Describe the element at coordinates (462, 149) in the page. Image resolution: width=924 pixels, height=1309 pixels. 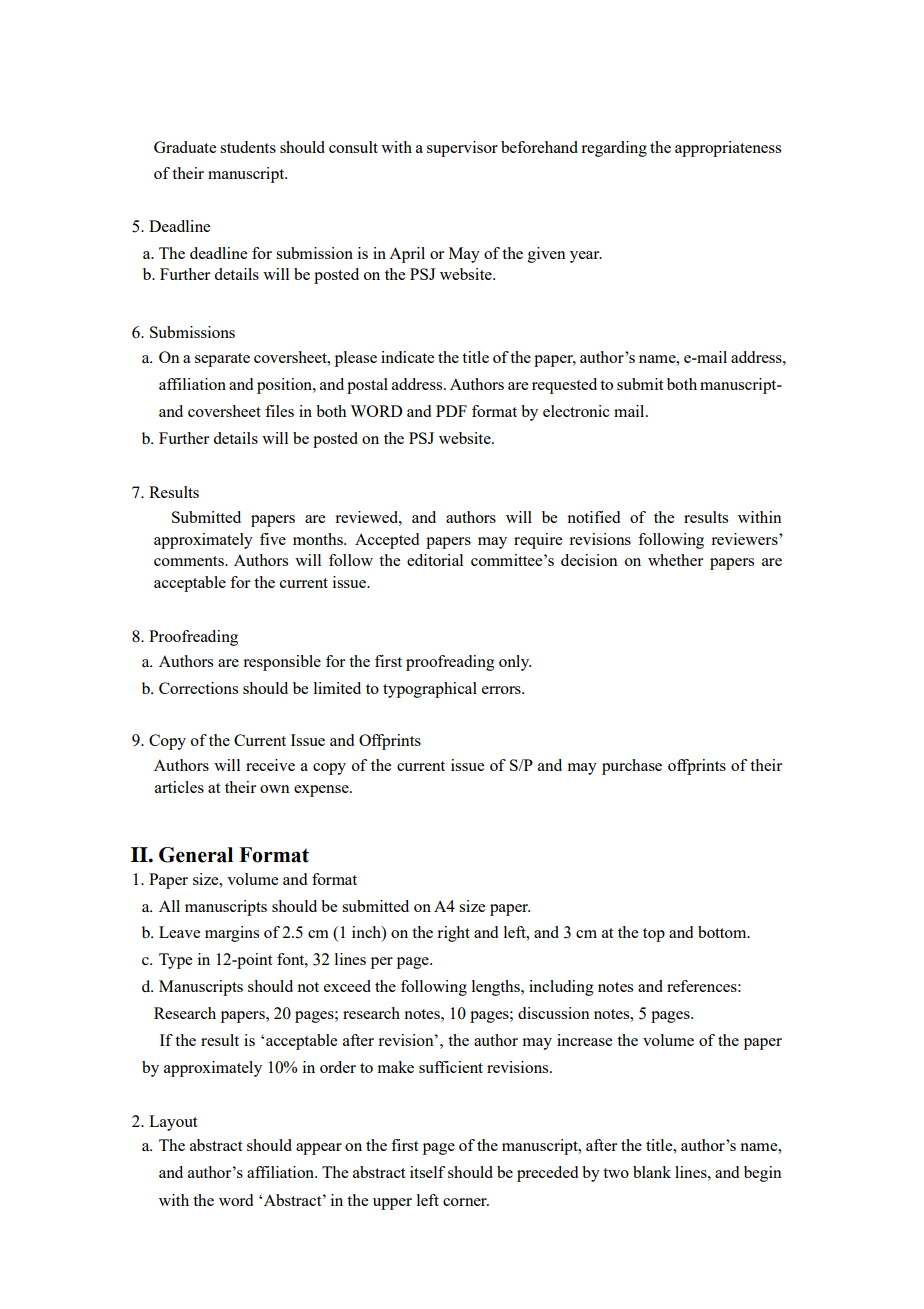
I see `supervisor` at that location.
